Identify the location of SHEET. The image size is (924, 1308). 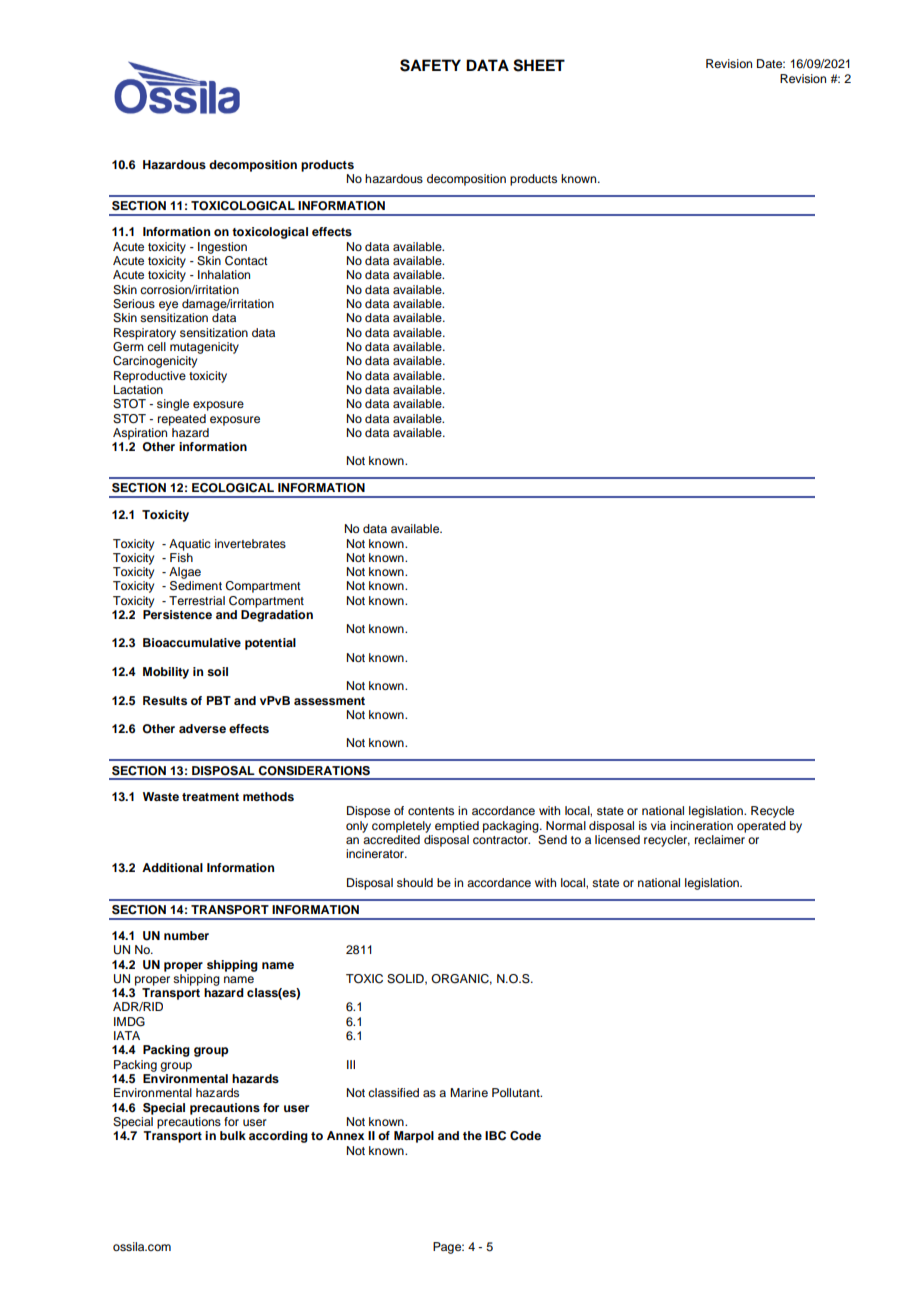
(539, 65).
